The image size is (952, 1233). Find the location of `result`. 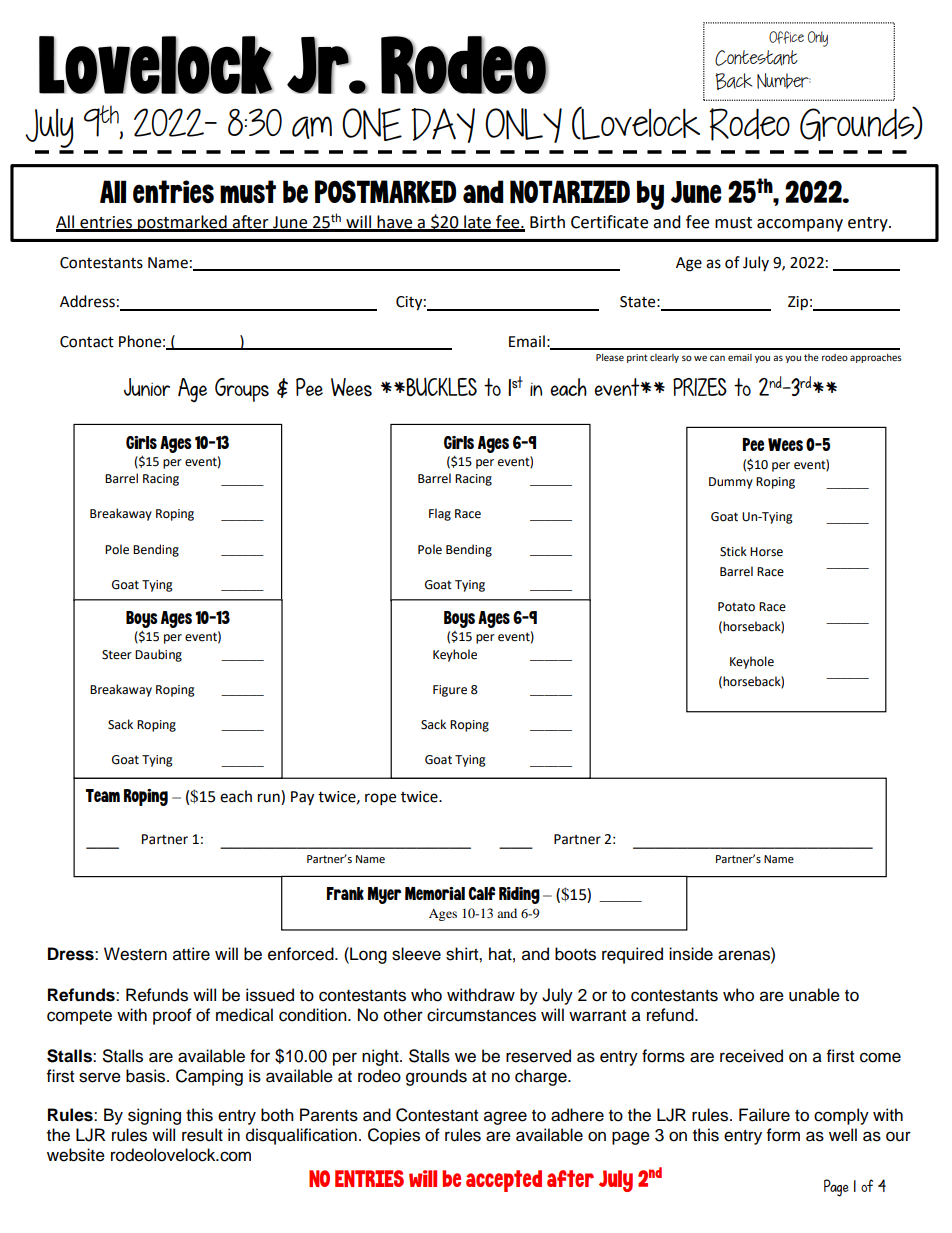

result is located at coordinates (202, 1135).
